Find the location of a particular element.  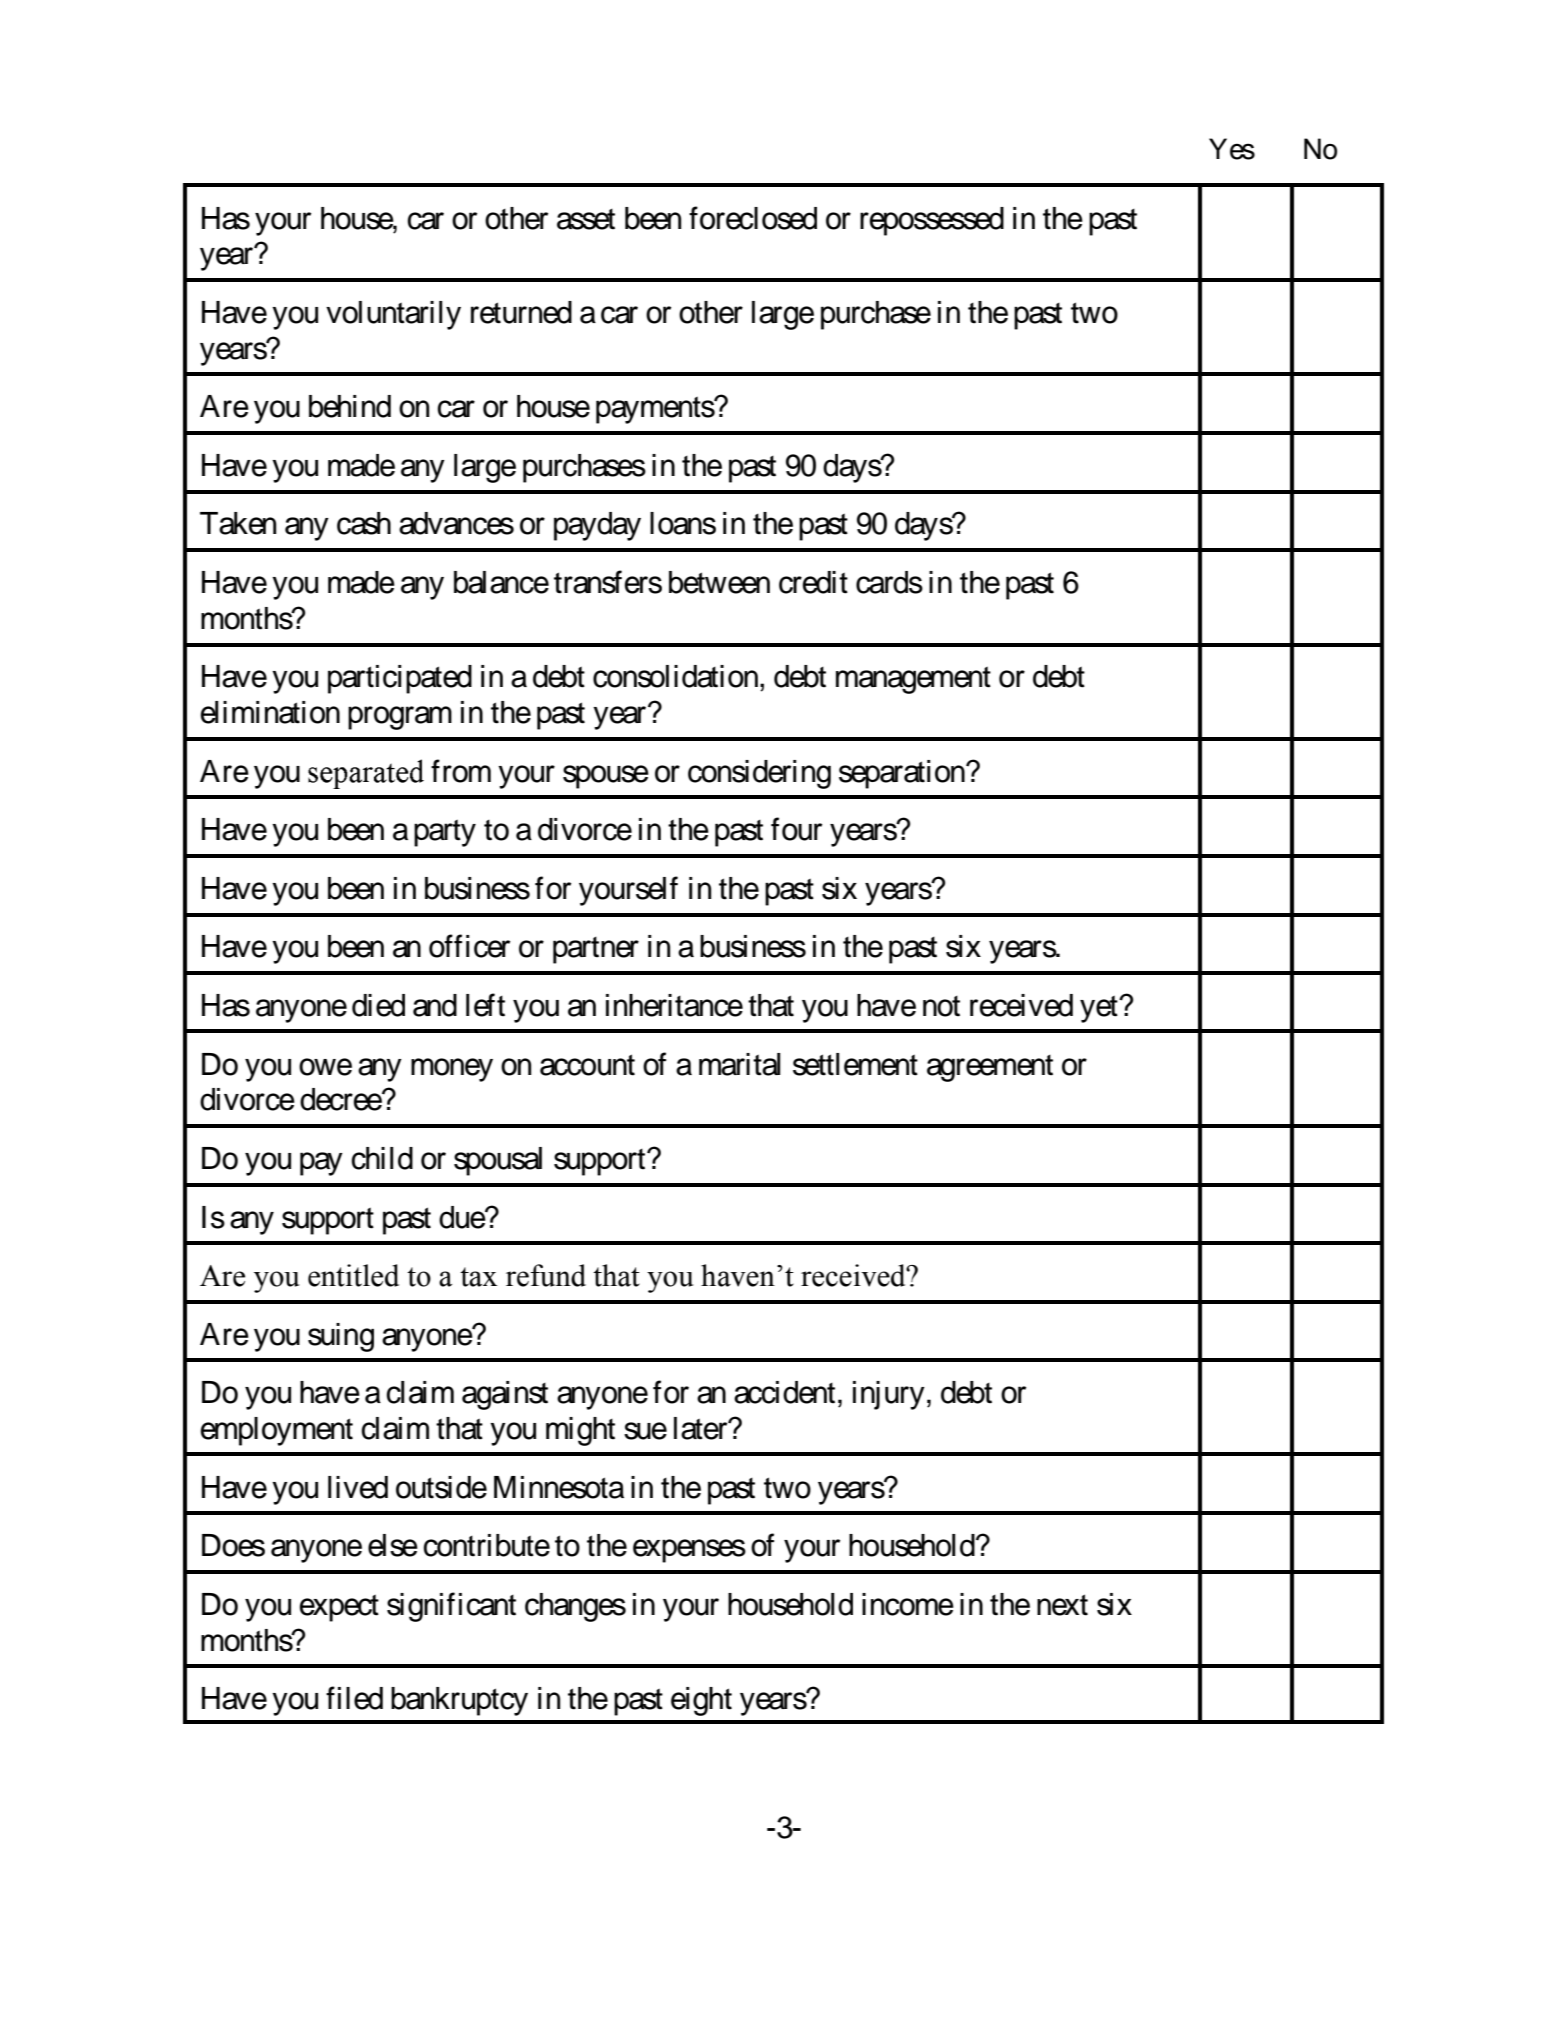

Yes is located at coordinates (1232, 149).
